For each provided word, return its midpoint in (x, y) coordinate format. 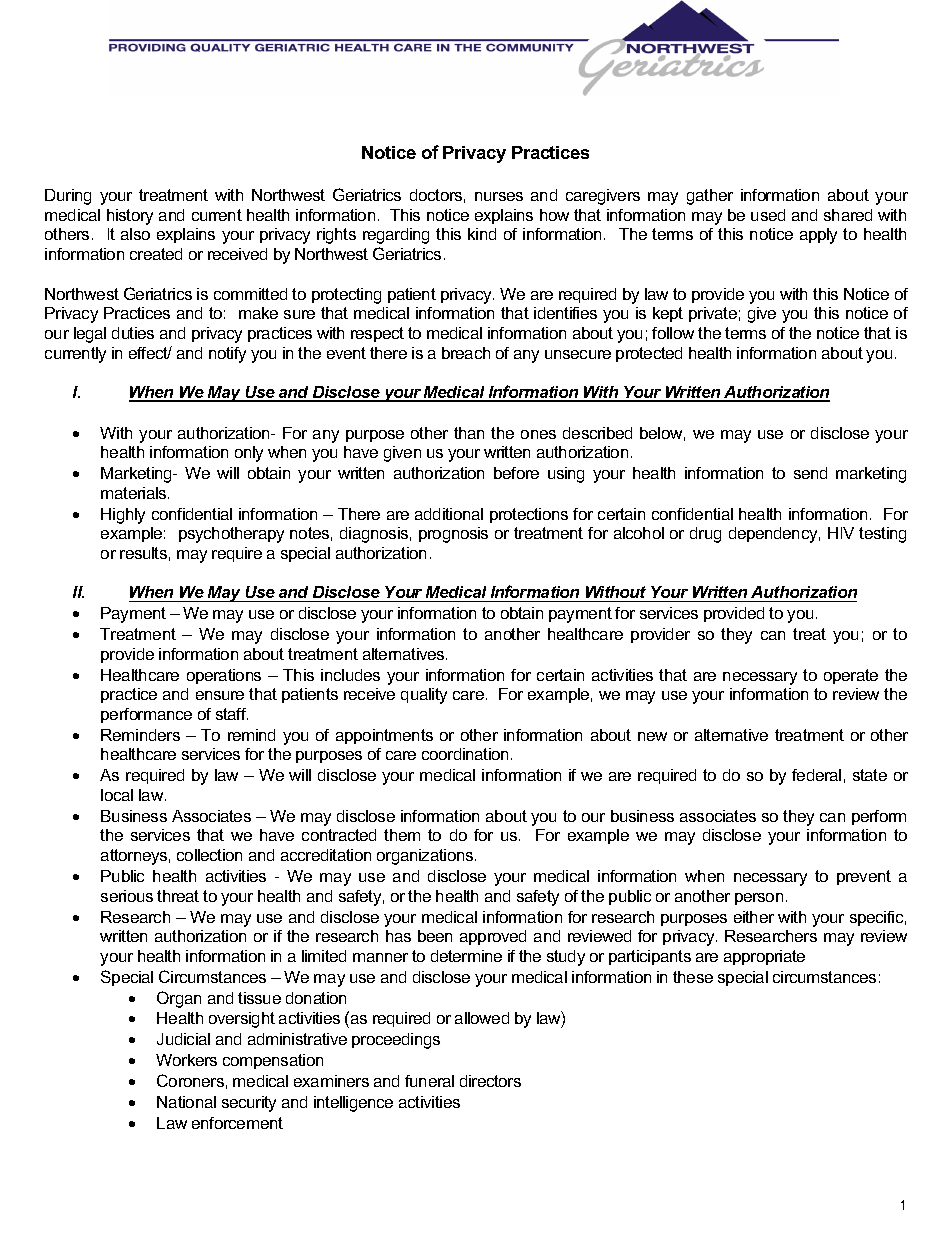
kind (482, 234)
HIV (841, 533)
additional (449, 514)
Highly (123, 516)
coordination (465, 754)
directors (490, 1081)
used (768, 215)
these (693, 977)
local (117, 795)
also (135, 234)
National (186, 1102)
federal (816, 775)
